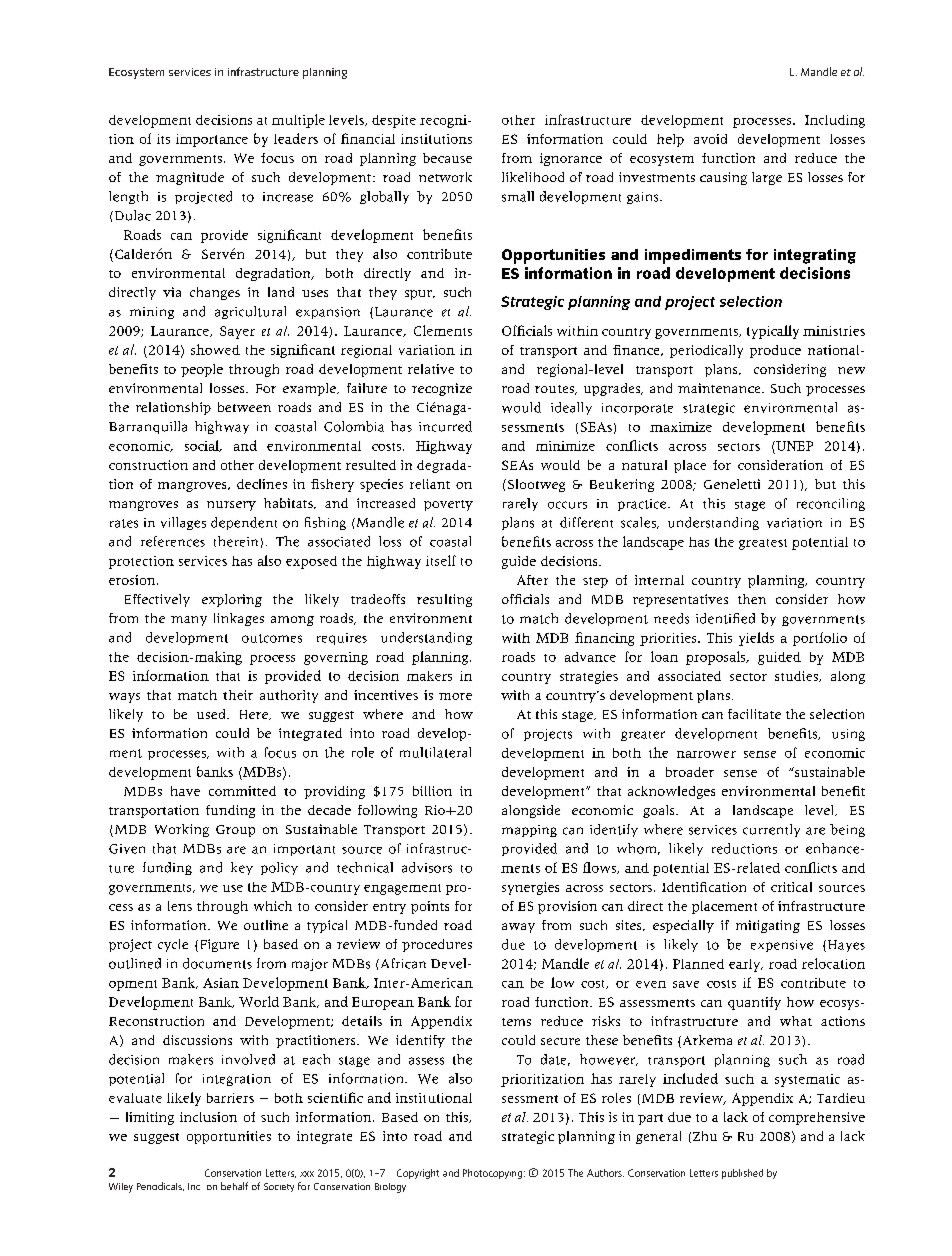 The width and height of the screenshot is (952, 1256). I want to click on mitigating, so click(768, 926).
